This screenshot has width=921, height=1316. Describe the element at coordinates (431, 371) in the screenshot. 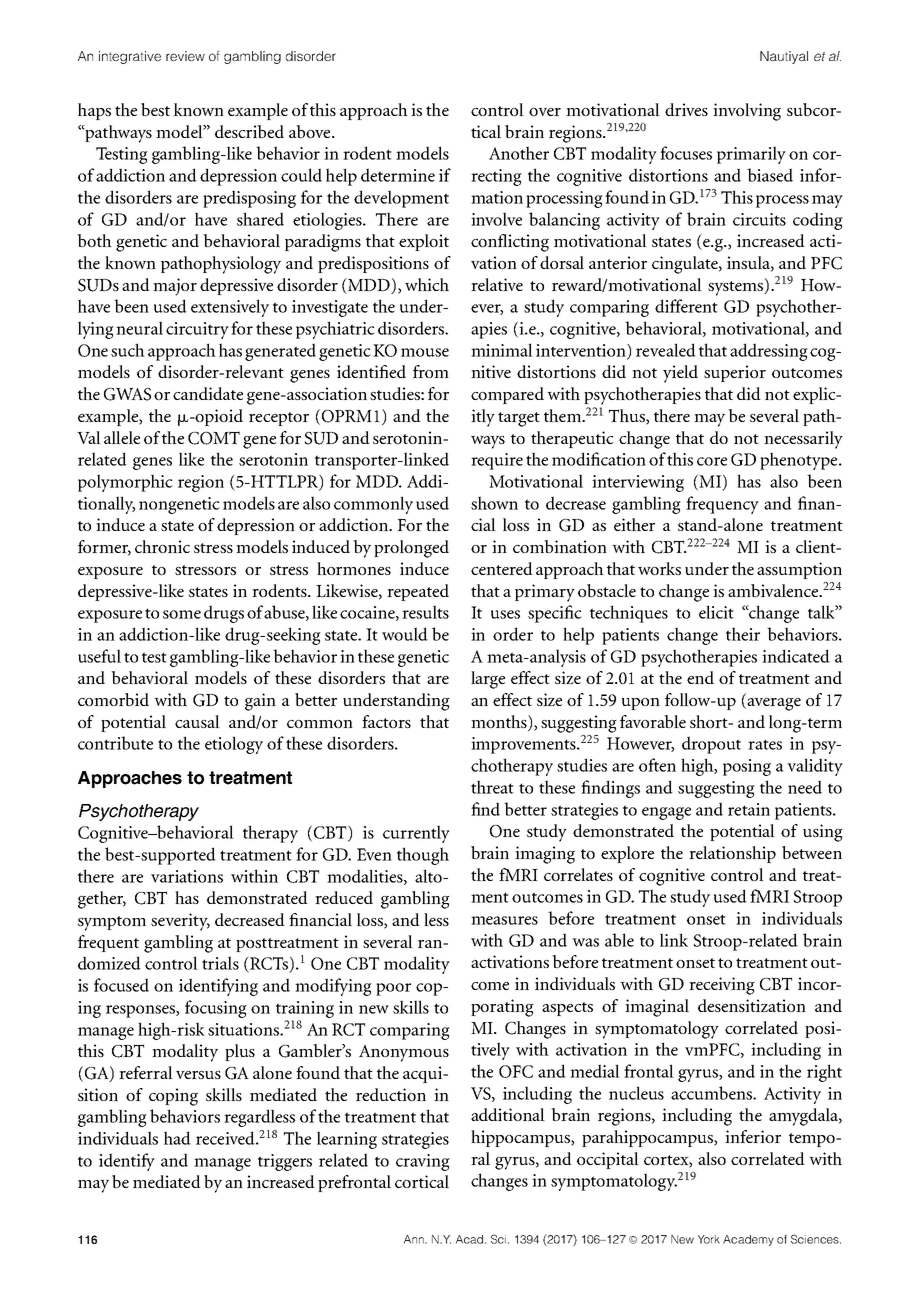

I see `from` at that location.
